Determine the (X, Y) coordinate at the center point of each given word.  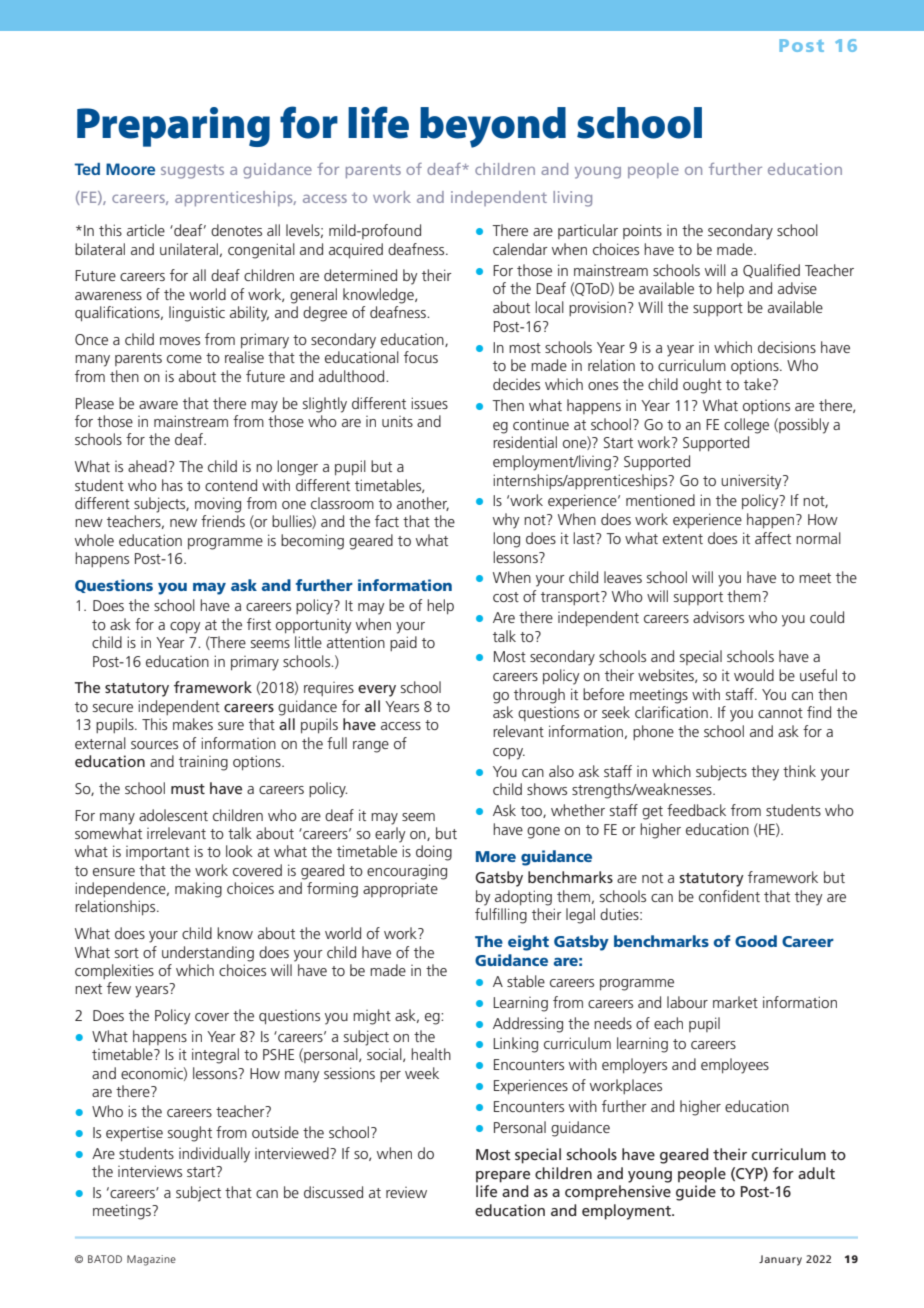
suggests (192, 172)
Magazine (151, 1260)
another (423, 504)
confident (729, 896)
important (158, 853)
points (642, 231)
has (172, 485)
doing (434, 853)
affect (773, 538)
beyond (493, 127)
